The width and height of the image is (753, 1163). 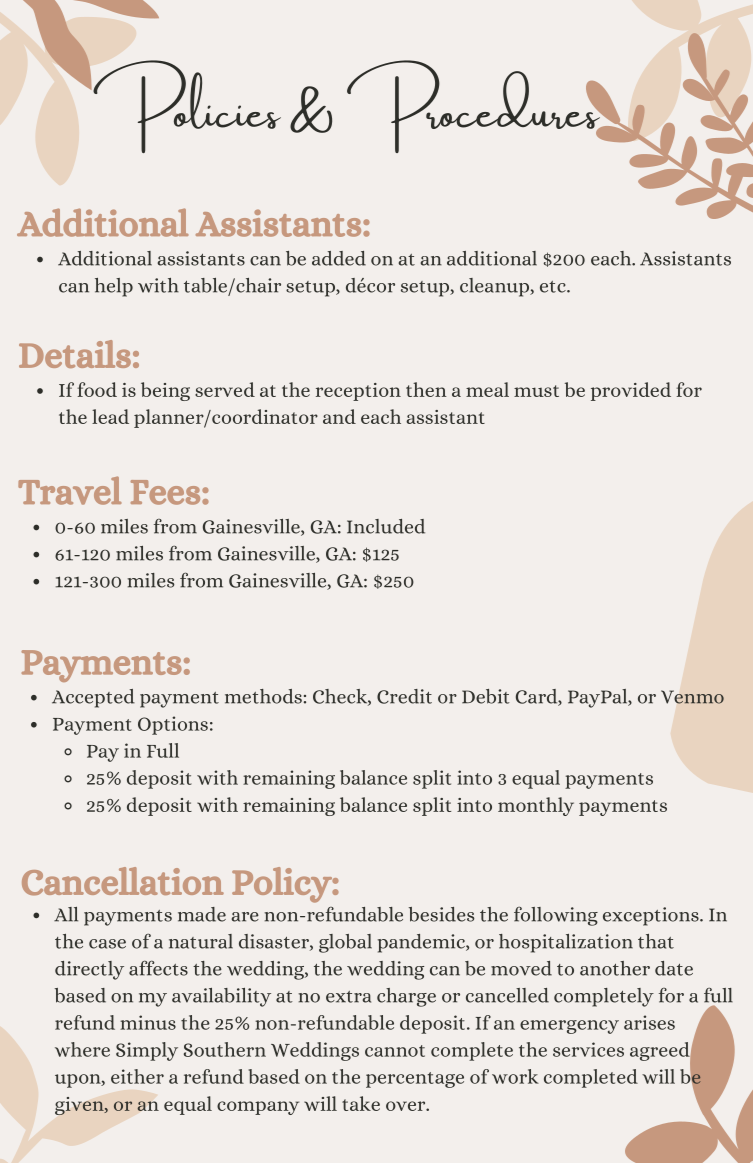 What do you see at coordinates (536, 806) in the image?
I see `monthly` at bounding box center [536, 806].
